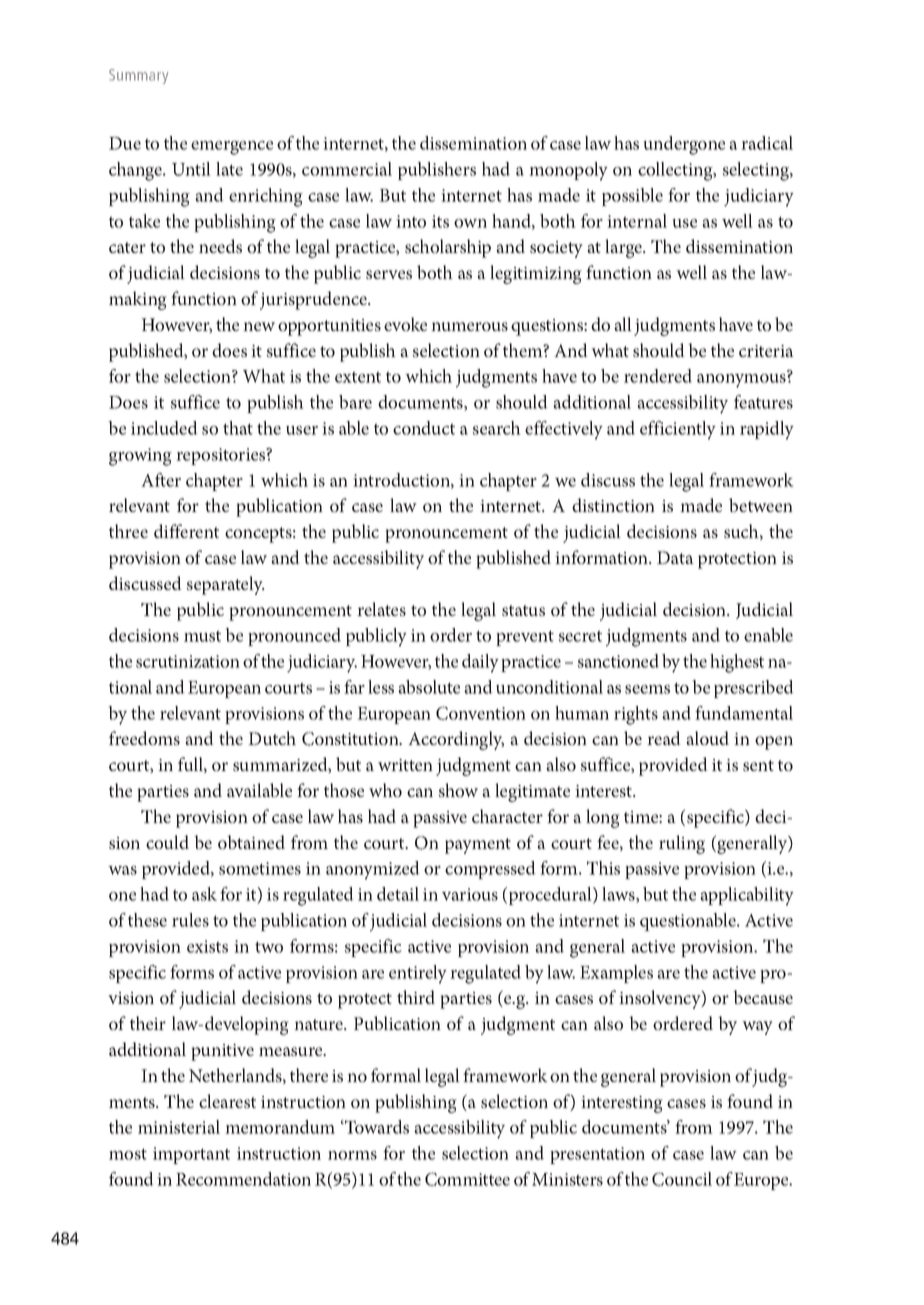 The image size is (924, 1305). I want to click on various, so click(470, 894).
